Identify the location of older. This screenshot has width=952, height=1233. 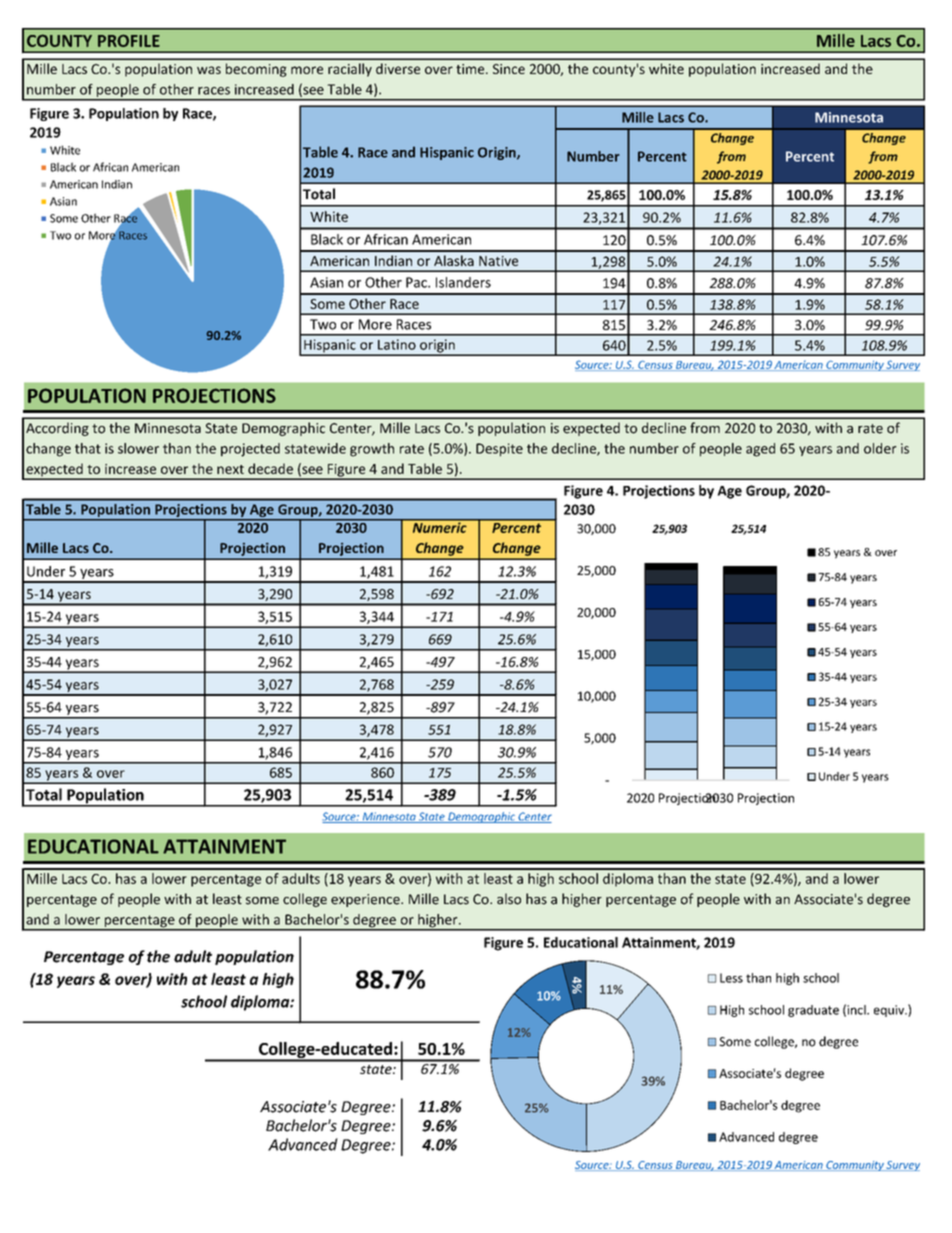
(880, 448).
